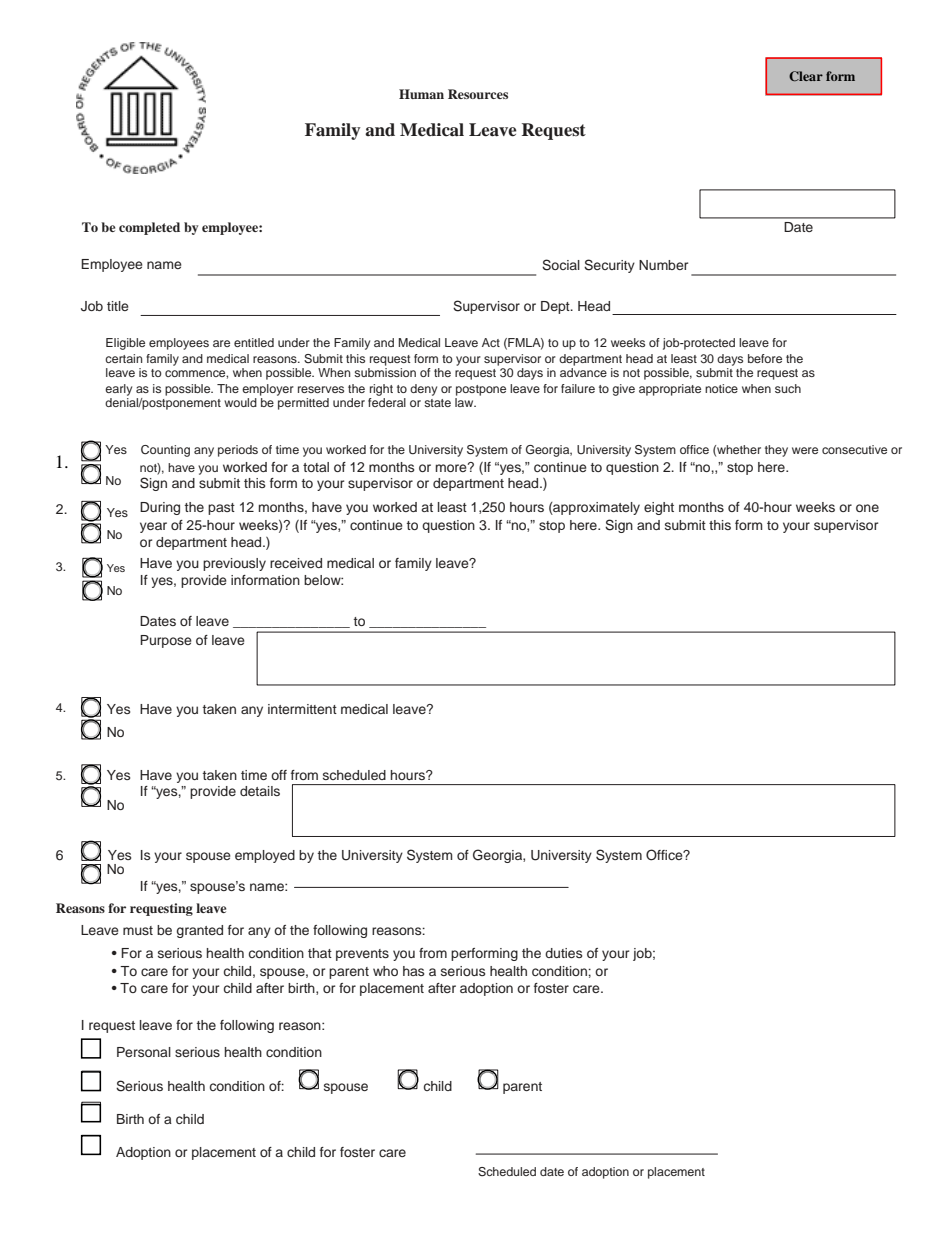 This image has height=1233, width=952. What do you see at coordinates (563, 953) in the image?
I see `duties` at bounding box center [563, 953].
